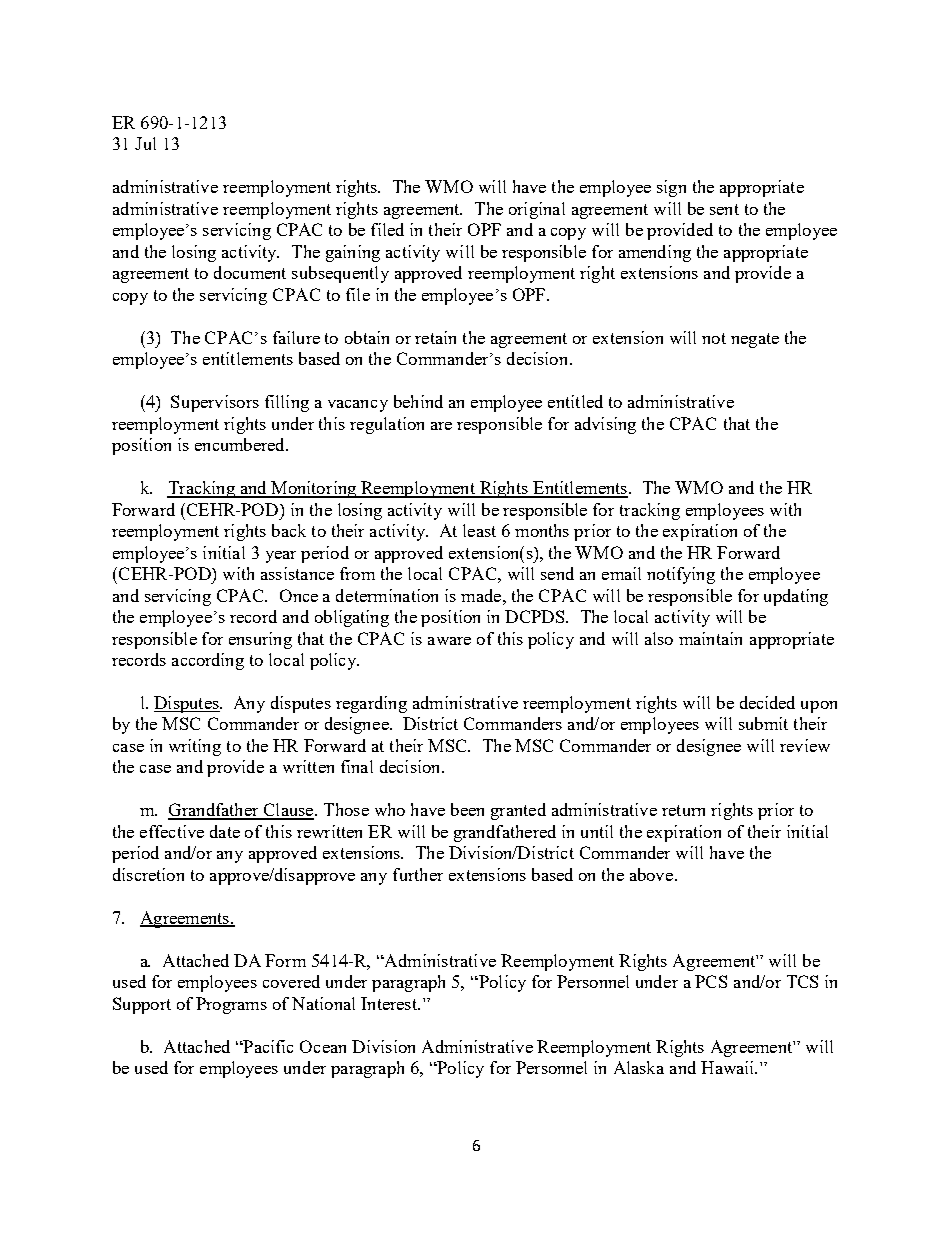 The height and width of the image is (1233, 952). Describe the element at coordinates (449, 641) in the image. I see `aware` at that location.
